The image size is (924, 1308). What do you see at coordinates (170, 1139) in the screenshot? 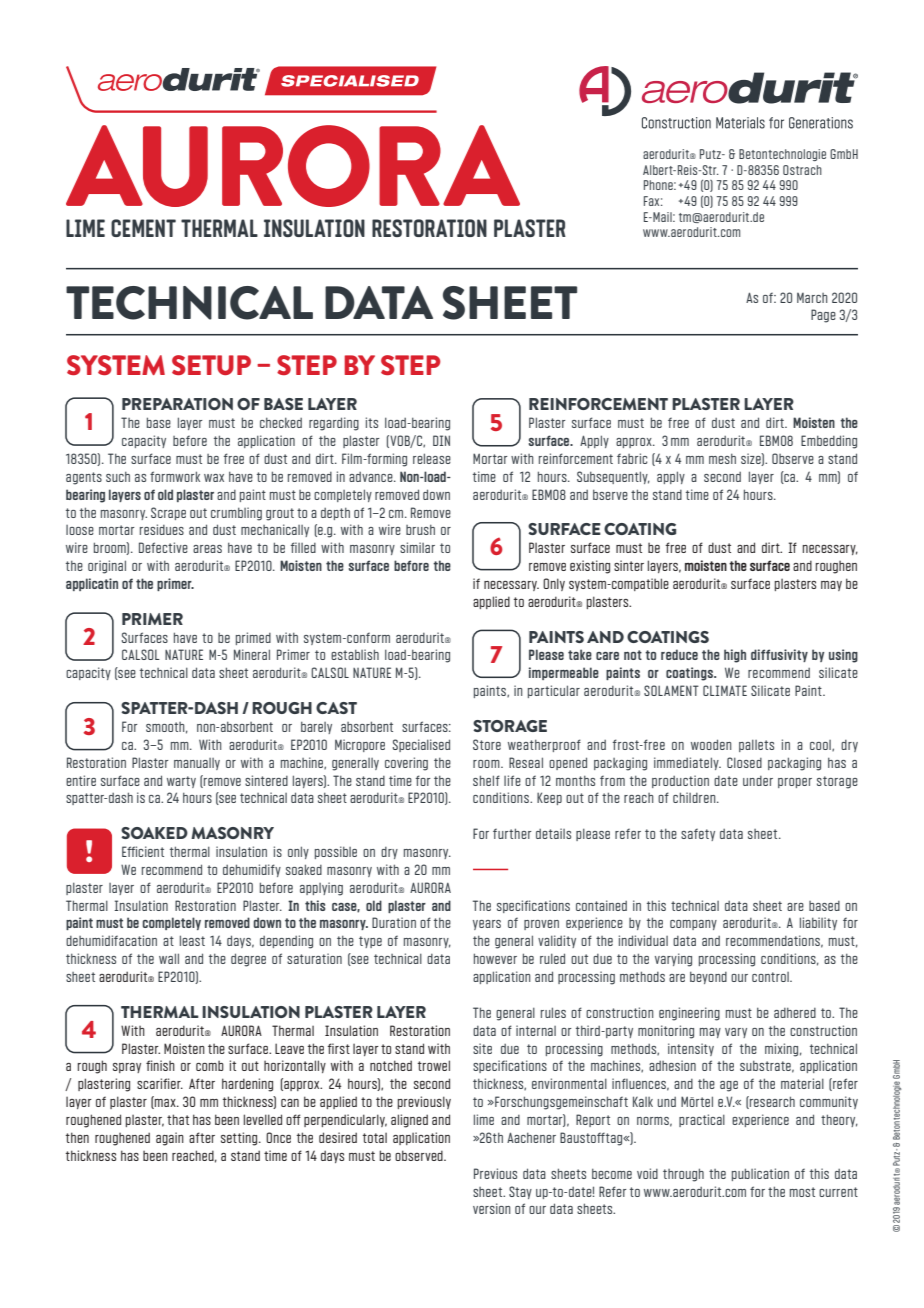
I see `again` at bounding box center [170, 1139].
